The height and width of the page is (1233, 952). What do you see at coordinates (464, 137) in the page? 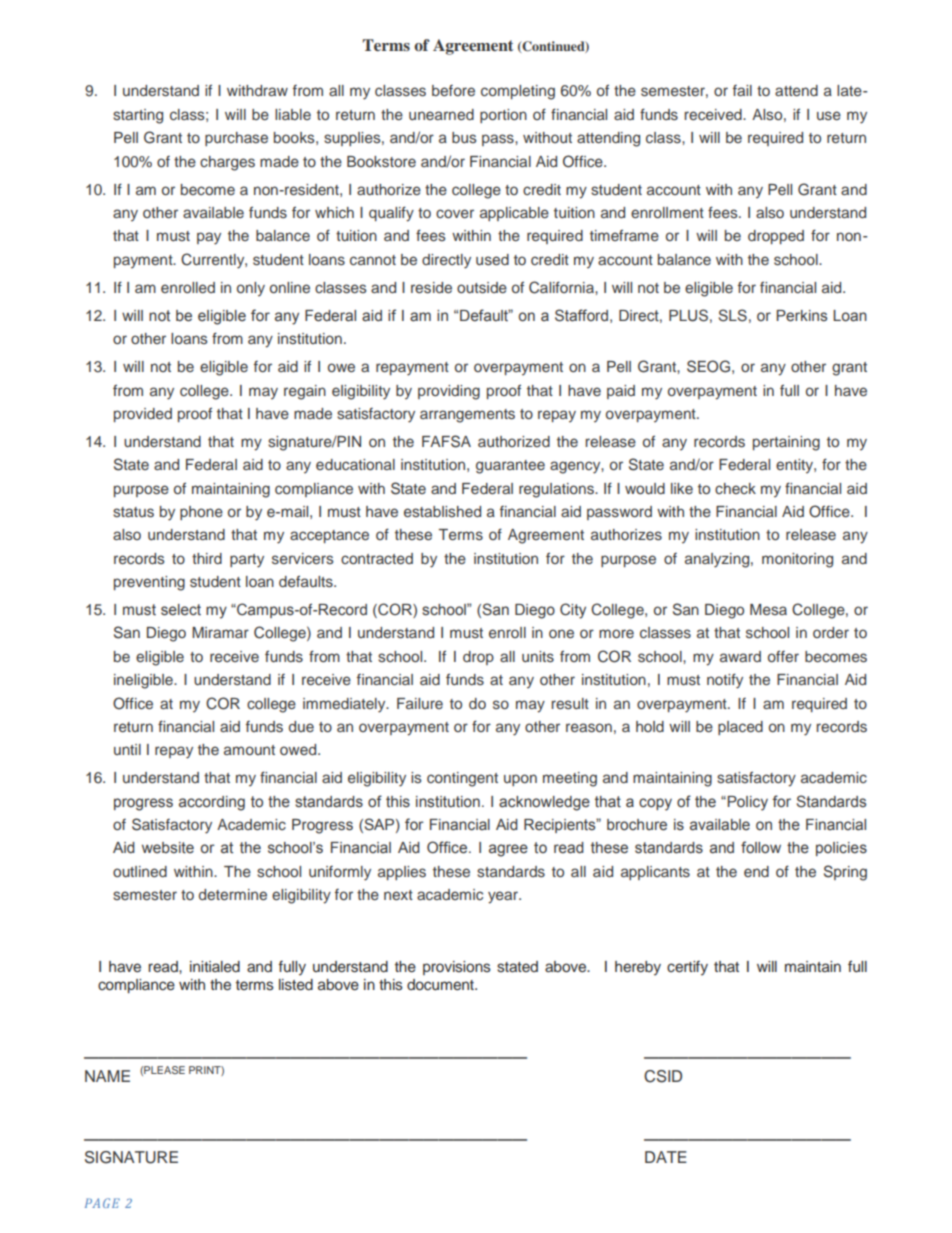
I see `bus` at bounding box center [464, 137].
